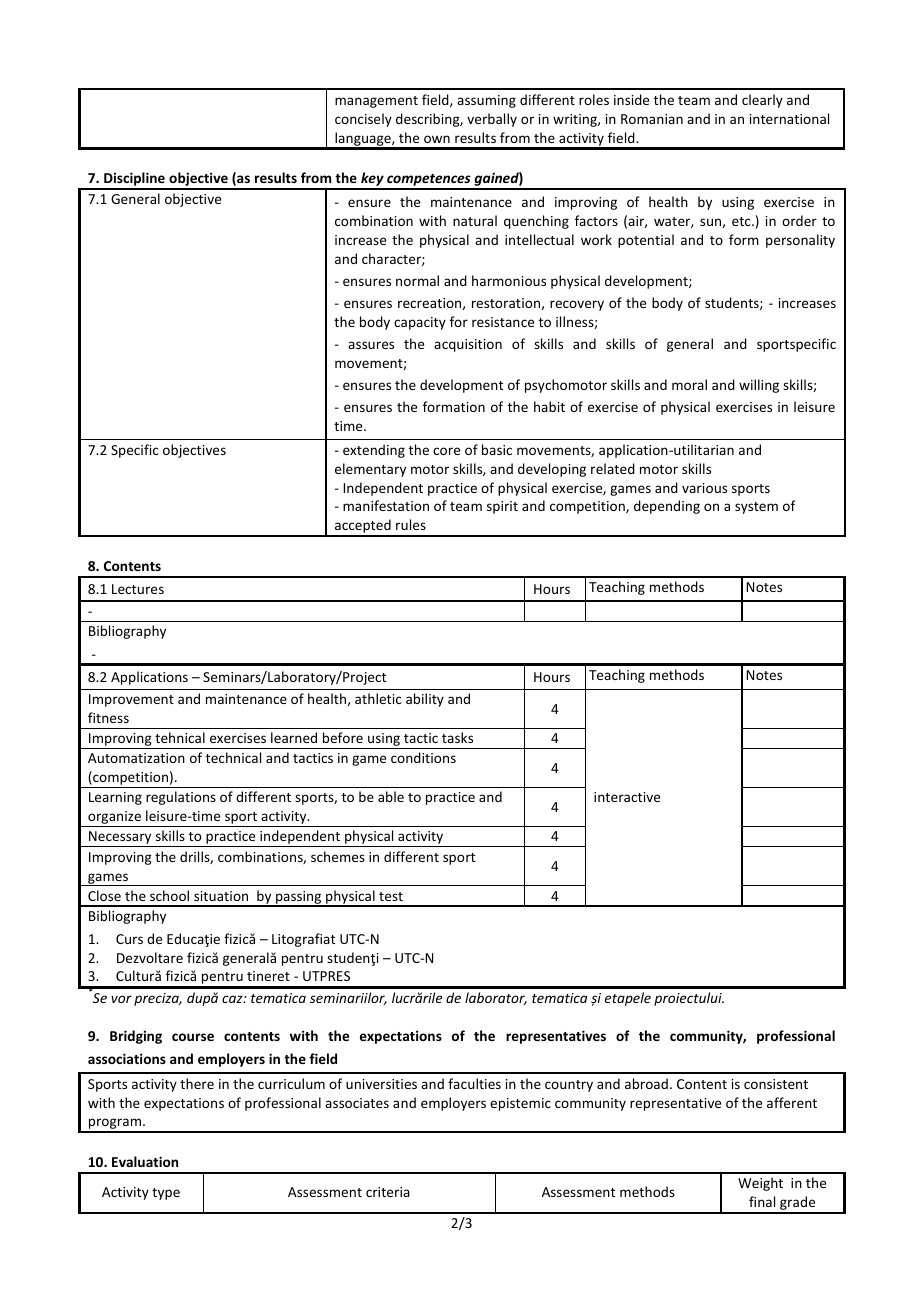 The width and height of the screenshot is (924, 1308). Describe the element at coordinates (425, 700) in the screenshot. I see `ability` at that location.
